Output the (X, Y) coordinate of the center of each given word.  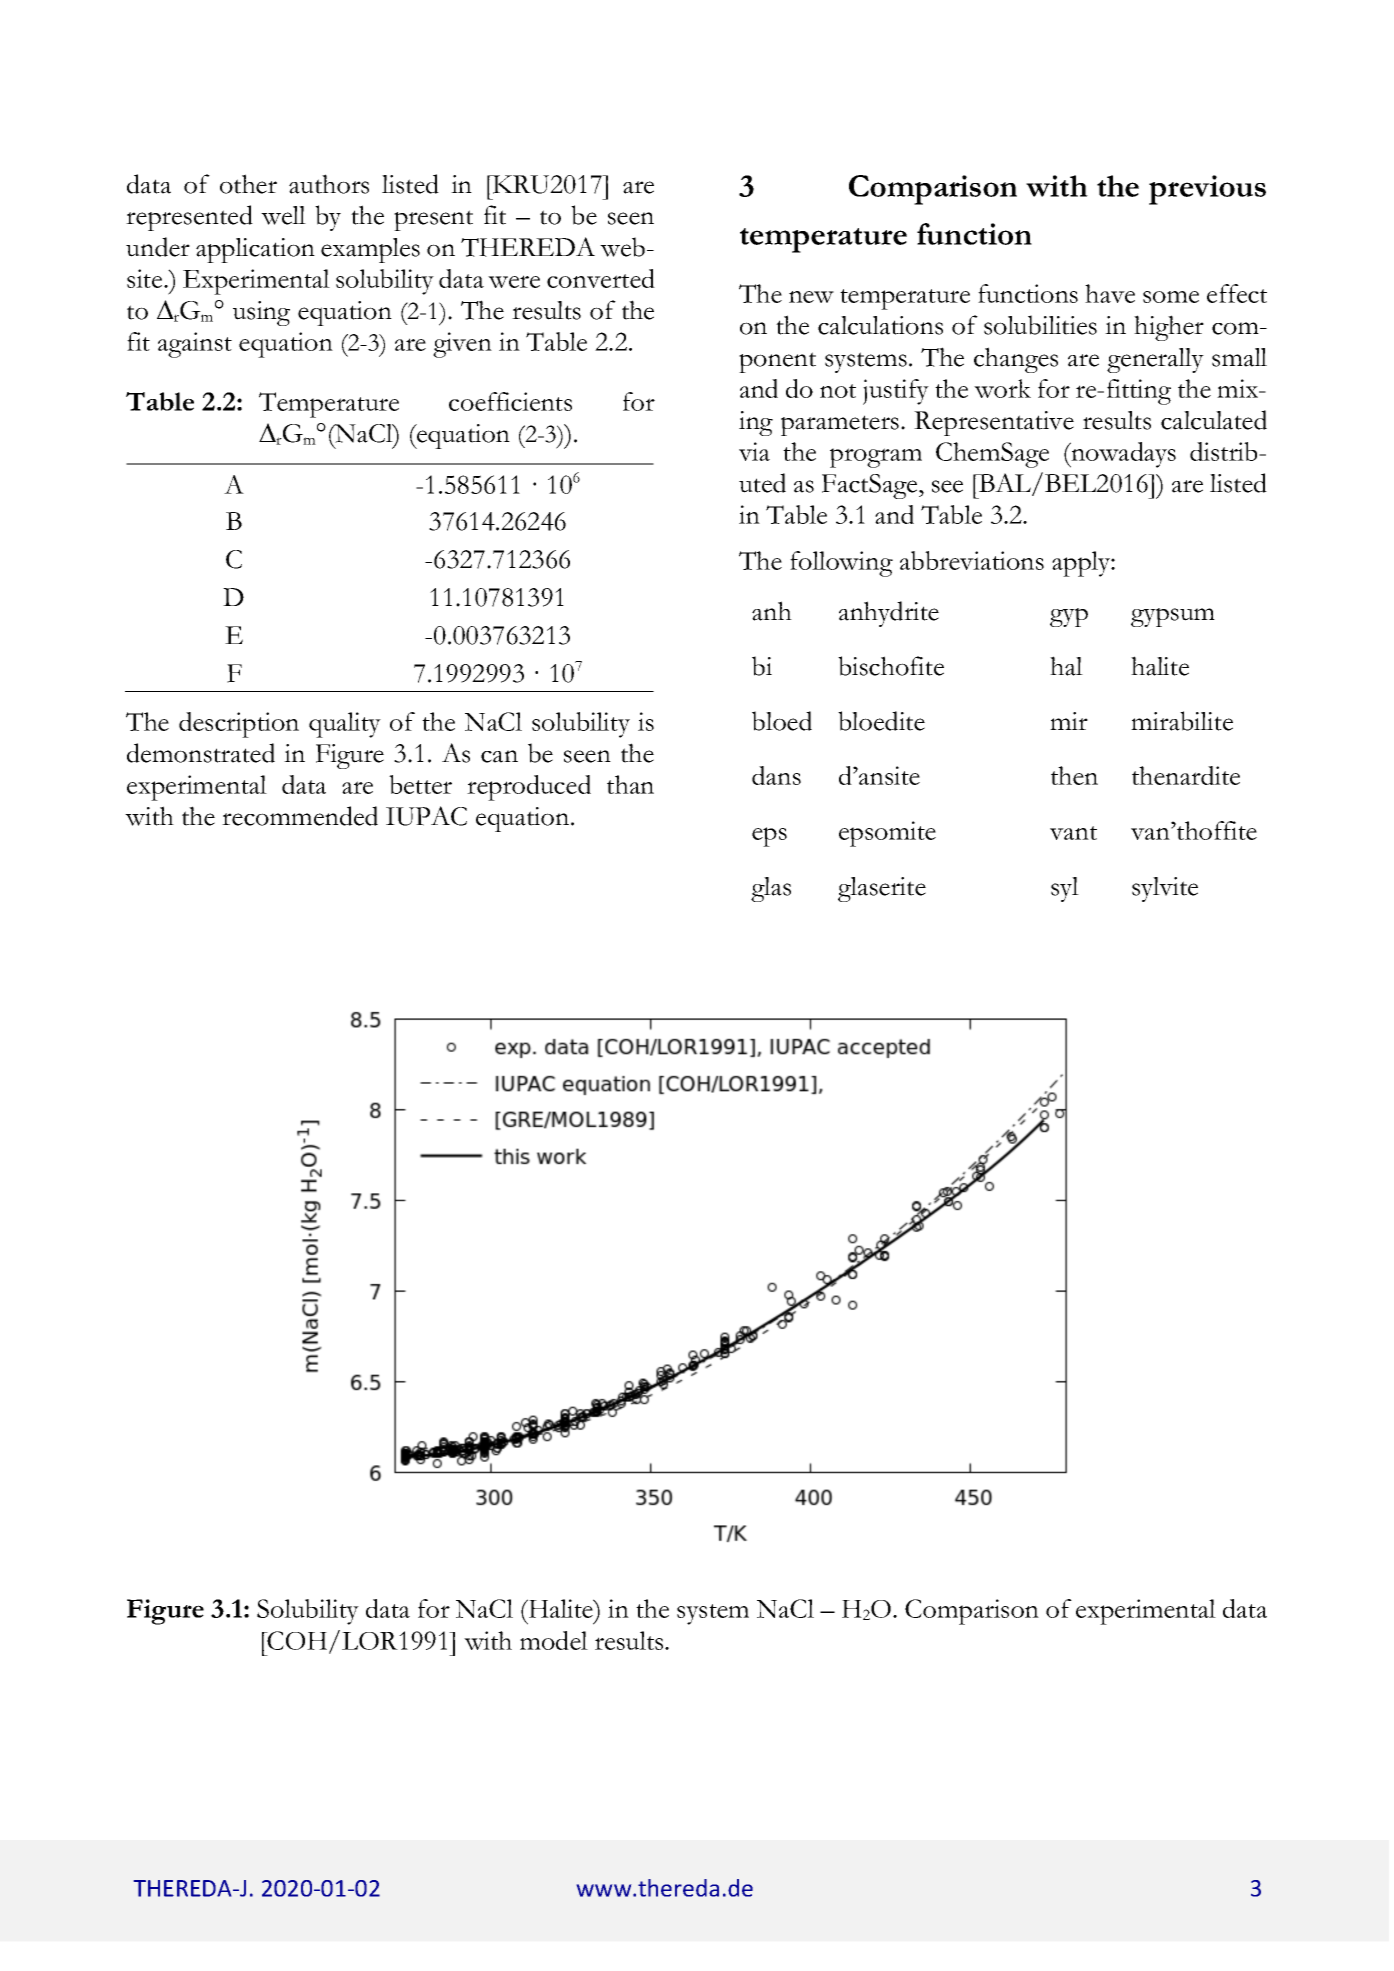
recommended (300, 816)
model (554, 1640)
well (283, 215)
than (630, 784)
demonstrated (201, 753)
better (420, 784)
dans (776, 775)
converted (601, 278)
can (499, 756)
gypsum (1173, 617)
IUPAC (426, 816)
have (1110, 293)
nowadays (1122, 455)
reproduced (529, 788)
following (841, 564)
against (195, 345)
